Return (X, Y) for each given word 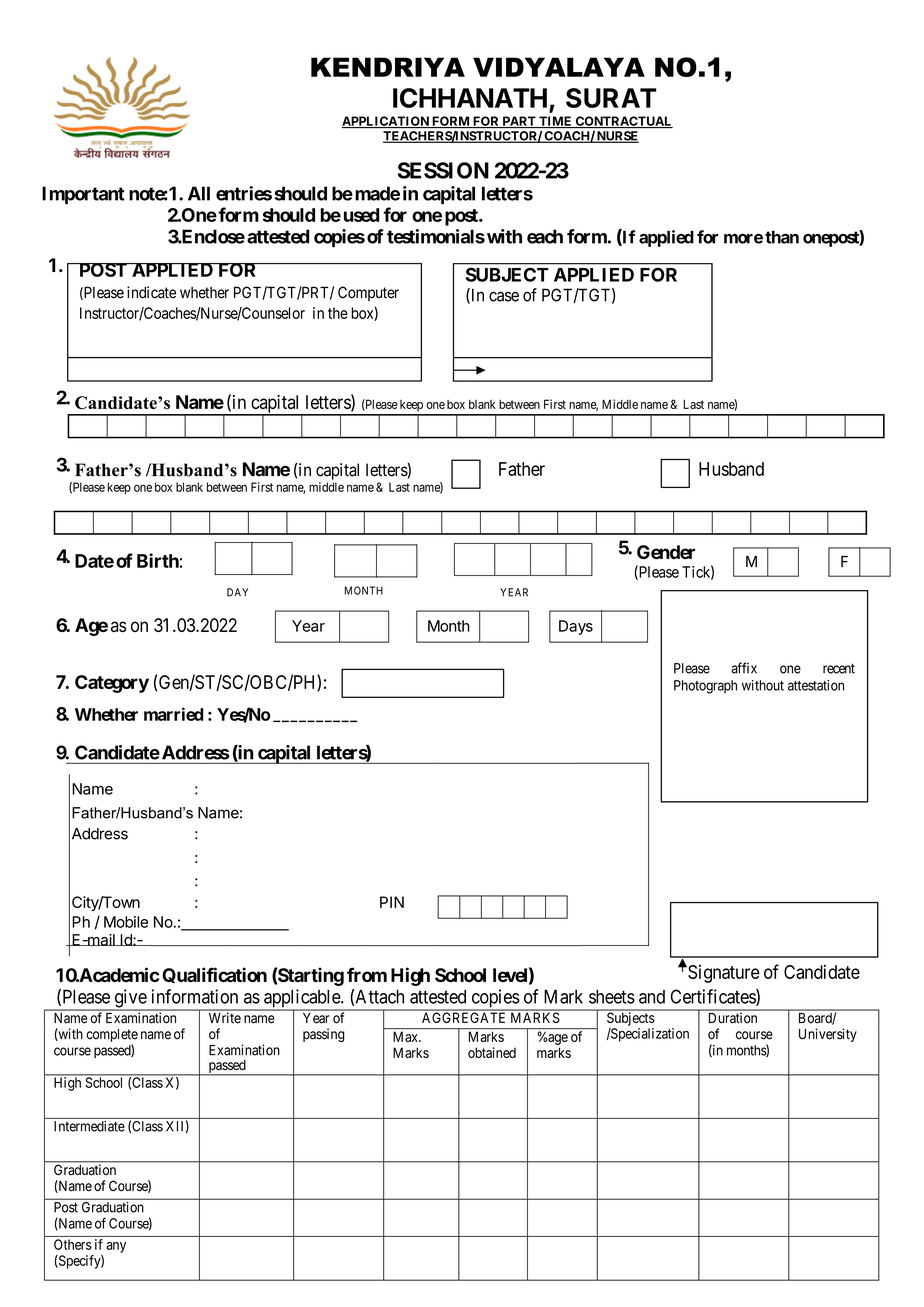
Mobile (126, 922)
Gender (666, 552)
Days (576, 627)
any (116, 1247)
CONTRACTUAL (623, 122)
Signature (723, 974)
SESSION (443, 170)
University (828, 1035)
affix (744, 668)
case (504, 296)
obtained (492, 1052)
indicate (151, 292)
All (199, 193)
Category (112, 684)
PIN (392, 902)
